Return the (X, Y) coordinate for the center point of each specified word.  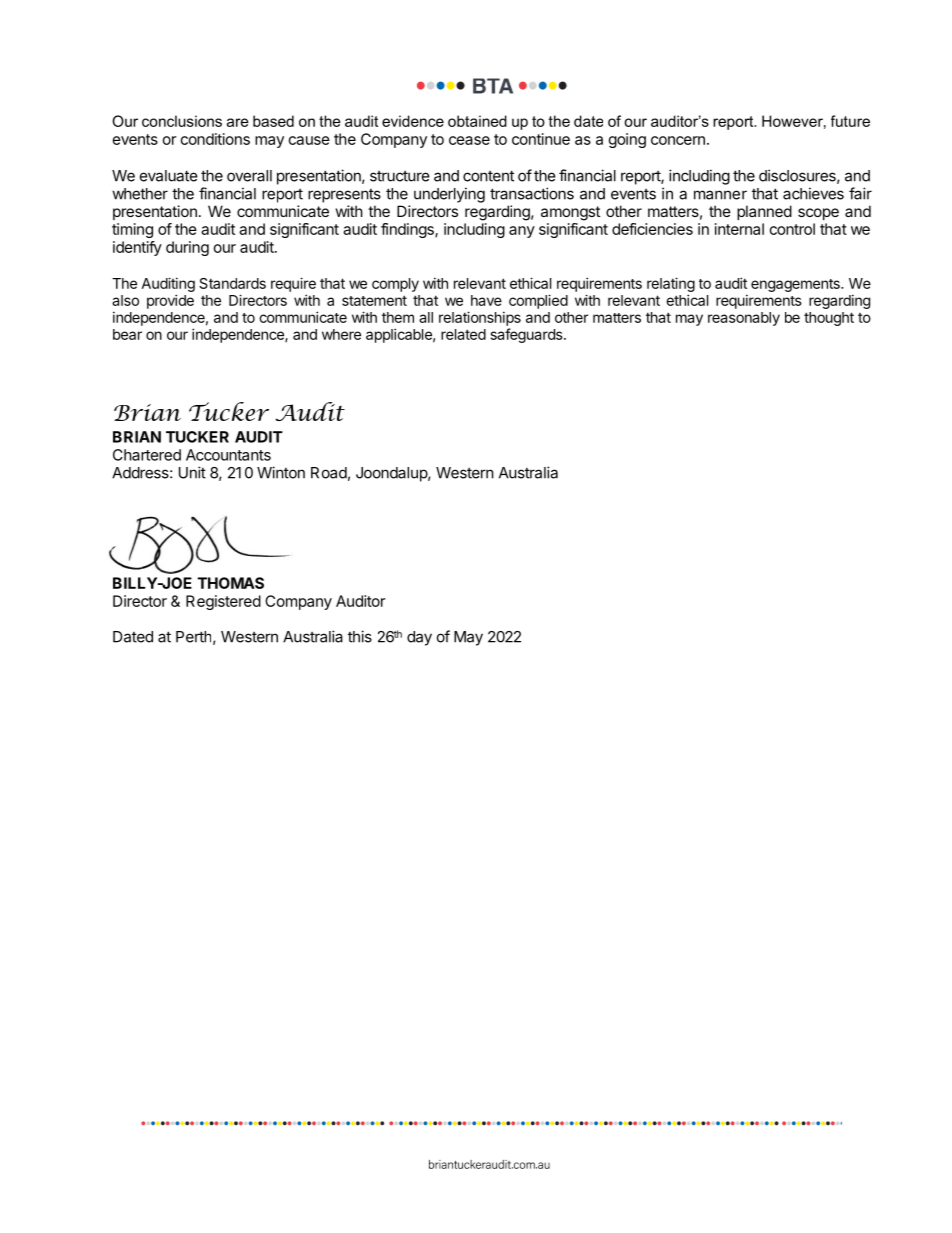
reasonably (744, 319)
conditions (215, 139)
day (419, 638)
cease (469, 140)
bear (127, 334)
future (850, 121)
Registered (223, 602)
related (463, 334)
